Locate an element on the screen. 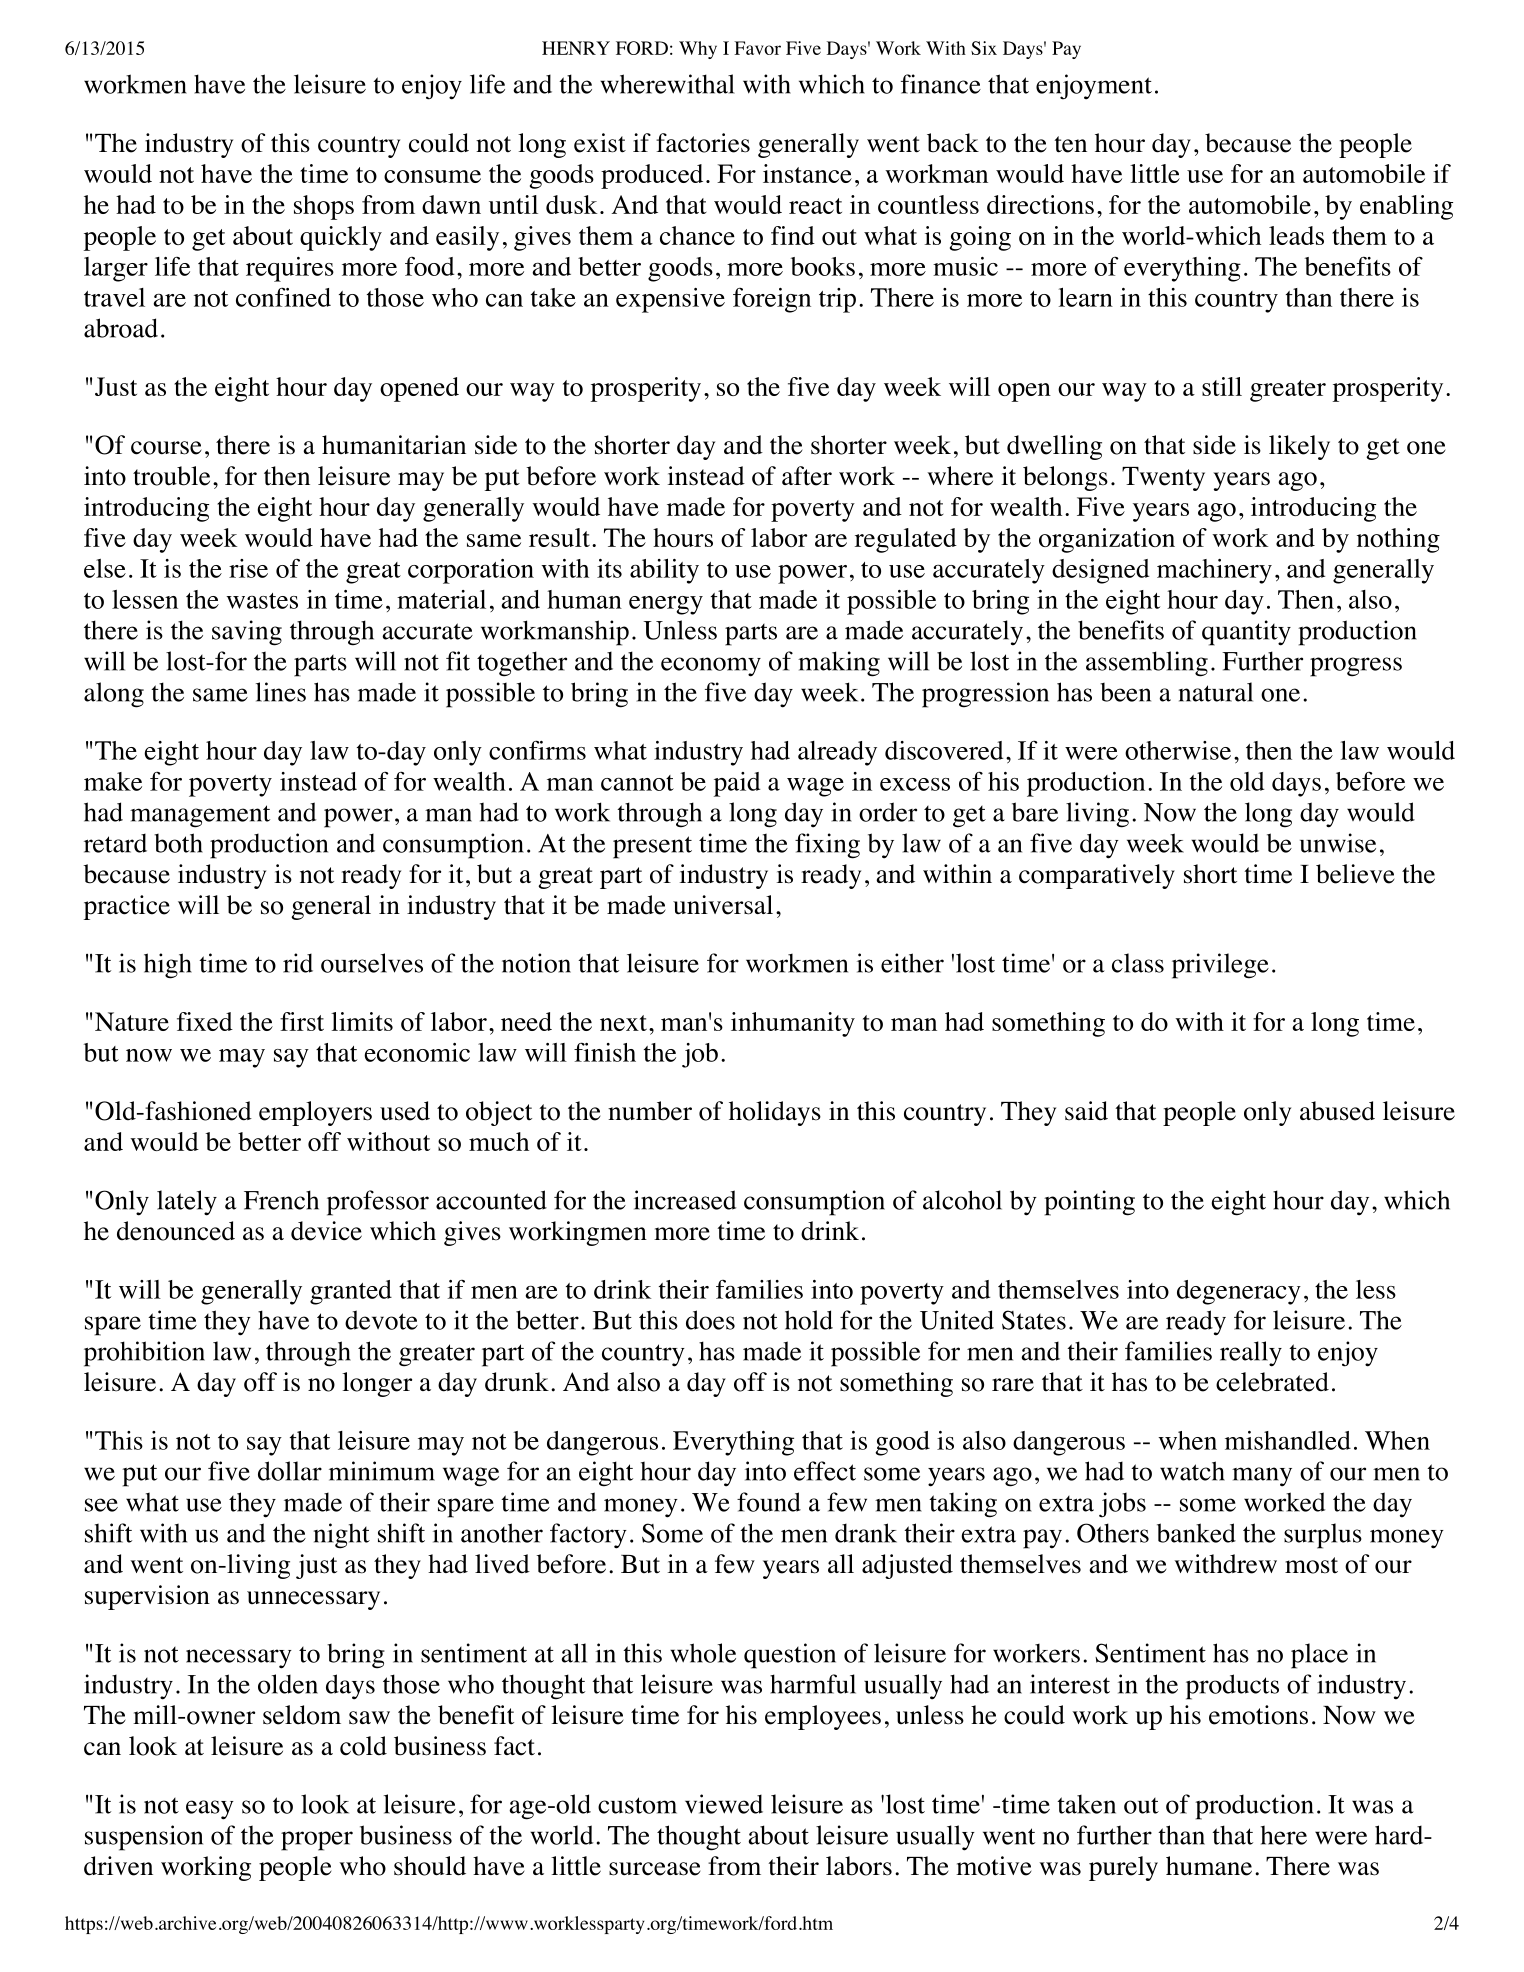  shops is located at coordinates (324, 207).
